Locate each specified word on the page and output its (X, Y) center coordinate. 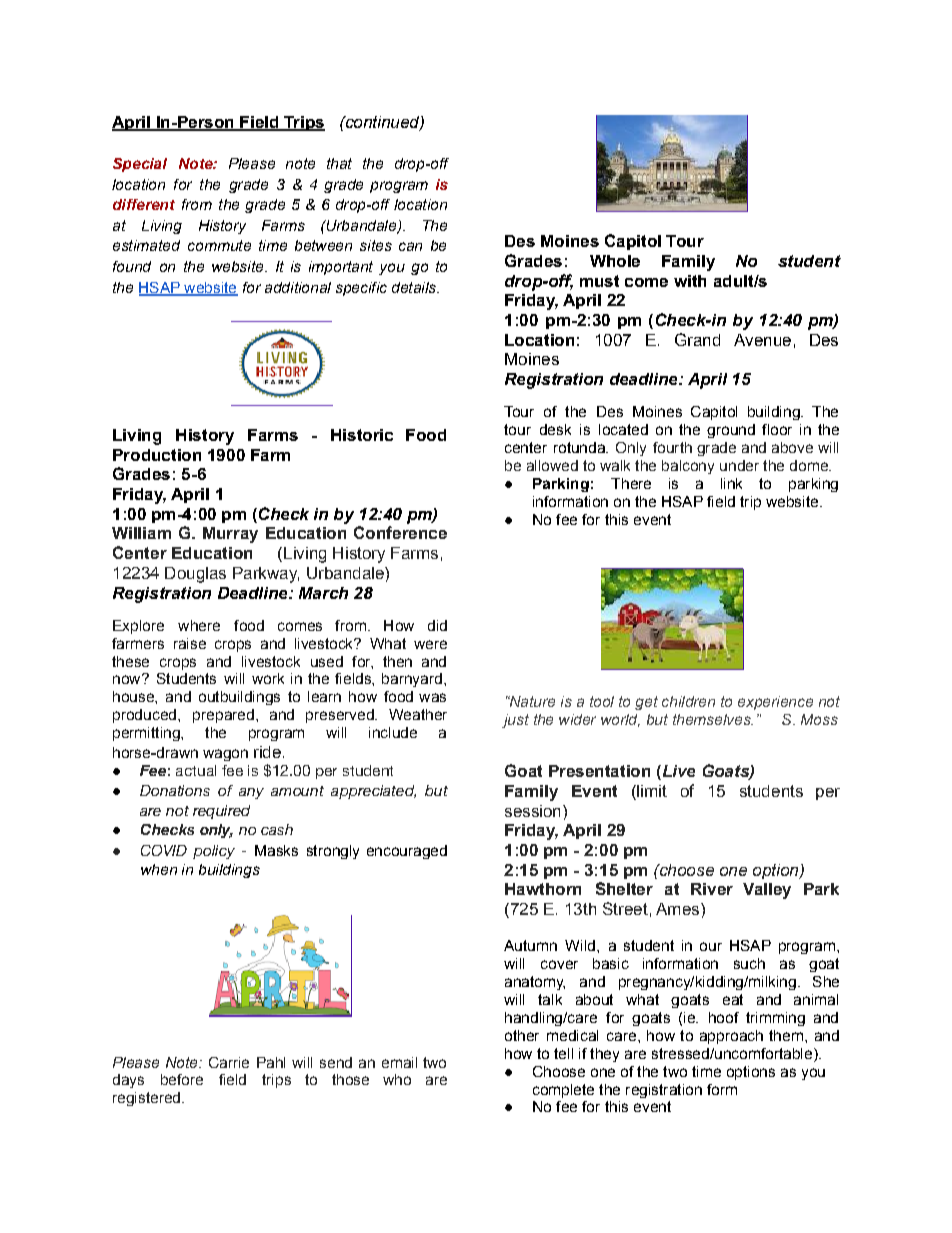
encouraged (407, 852)
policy (214, 852)
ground (731, 431)
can (410, 246)
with (690, 281)
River (712, 889)
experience (775, 703)
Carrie (229, 1062)
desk (555, 429)
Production (157, 455)
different (144, 204)
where (199, 625)
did (437, 625)
